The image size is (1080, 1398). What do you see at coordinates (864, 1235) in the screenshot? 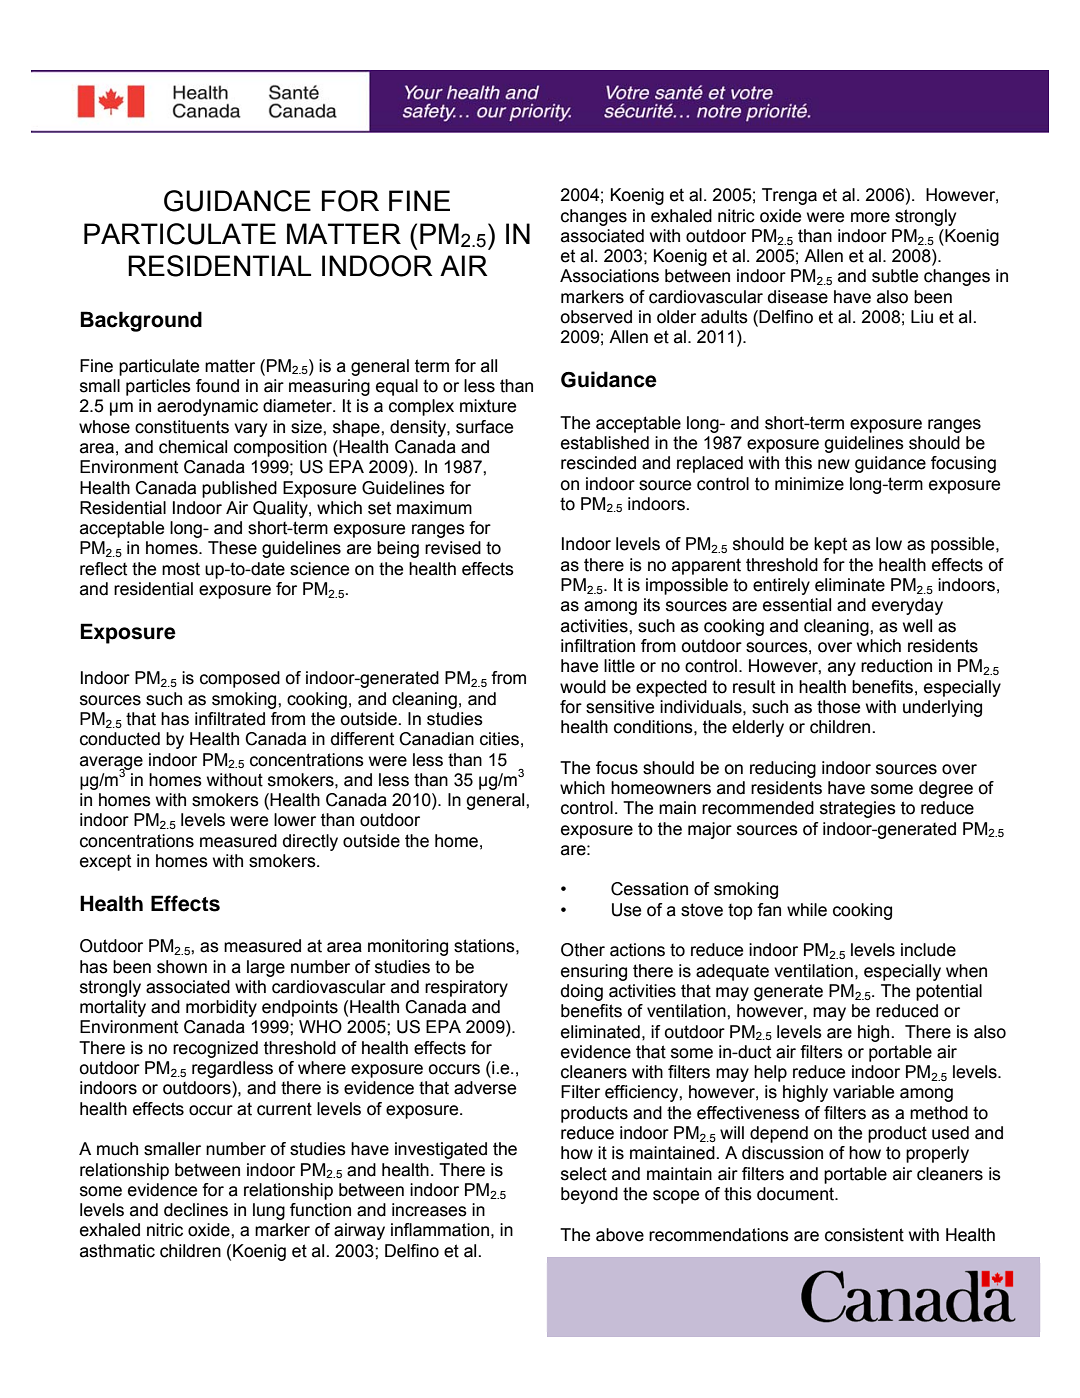
I see `consistent` at bounding box center [864, 1235].
